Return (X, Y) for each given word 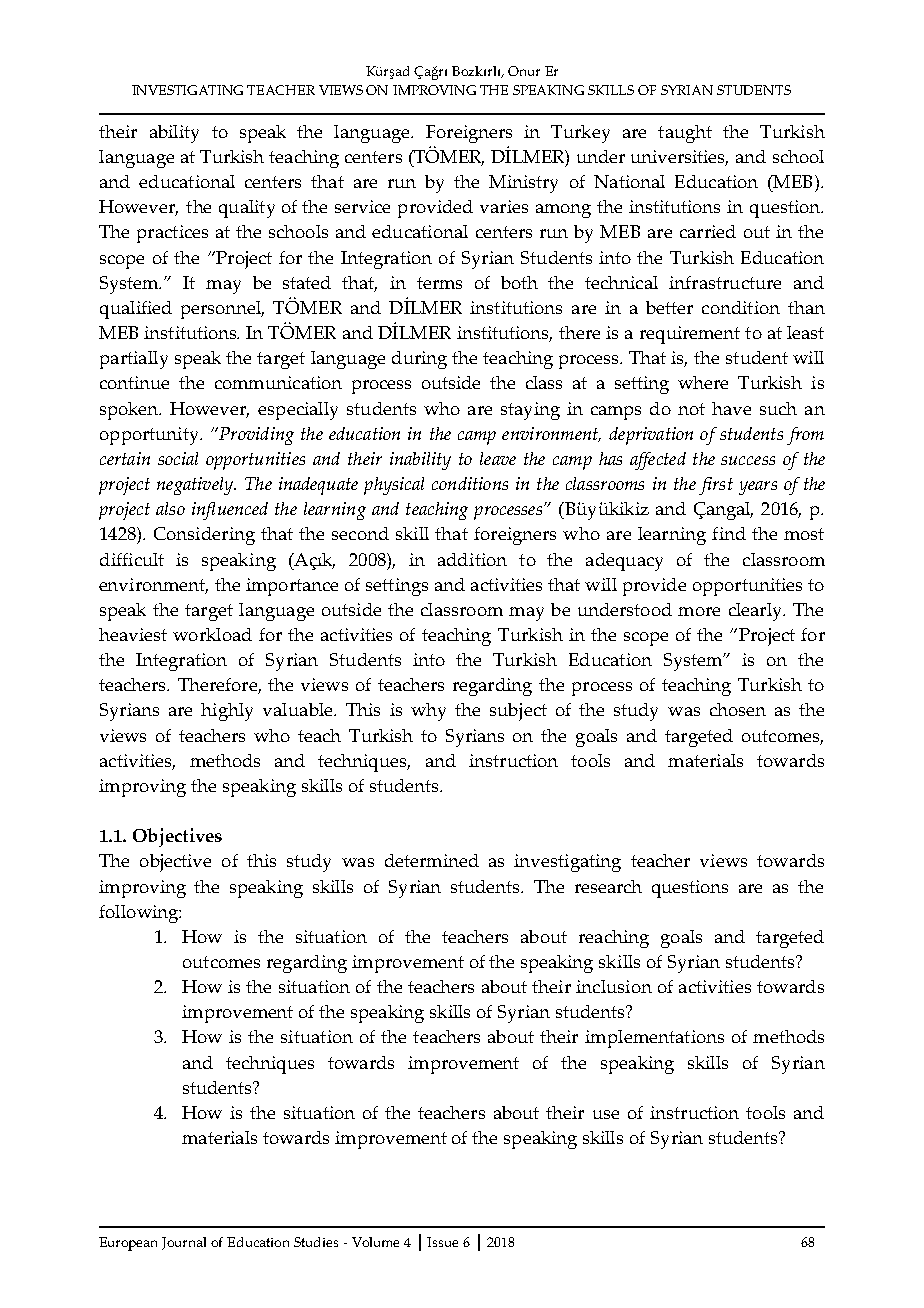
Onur (524, 71)
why (428, 712)
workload (212, 634)
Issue (442, 1242)
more (699, 611)
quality (247, 209)
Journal (184, 1243)
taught (685, 134)
